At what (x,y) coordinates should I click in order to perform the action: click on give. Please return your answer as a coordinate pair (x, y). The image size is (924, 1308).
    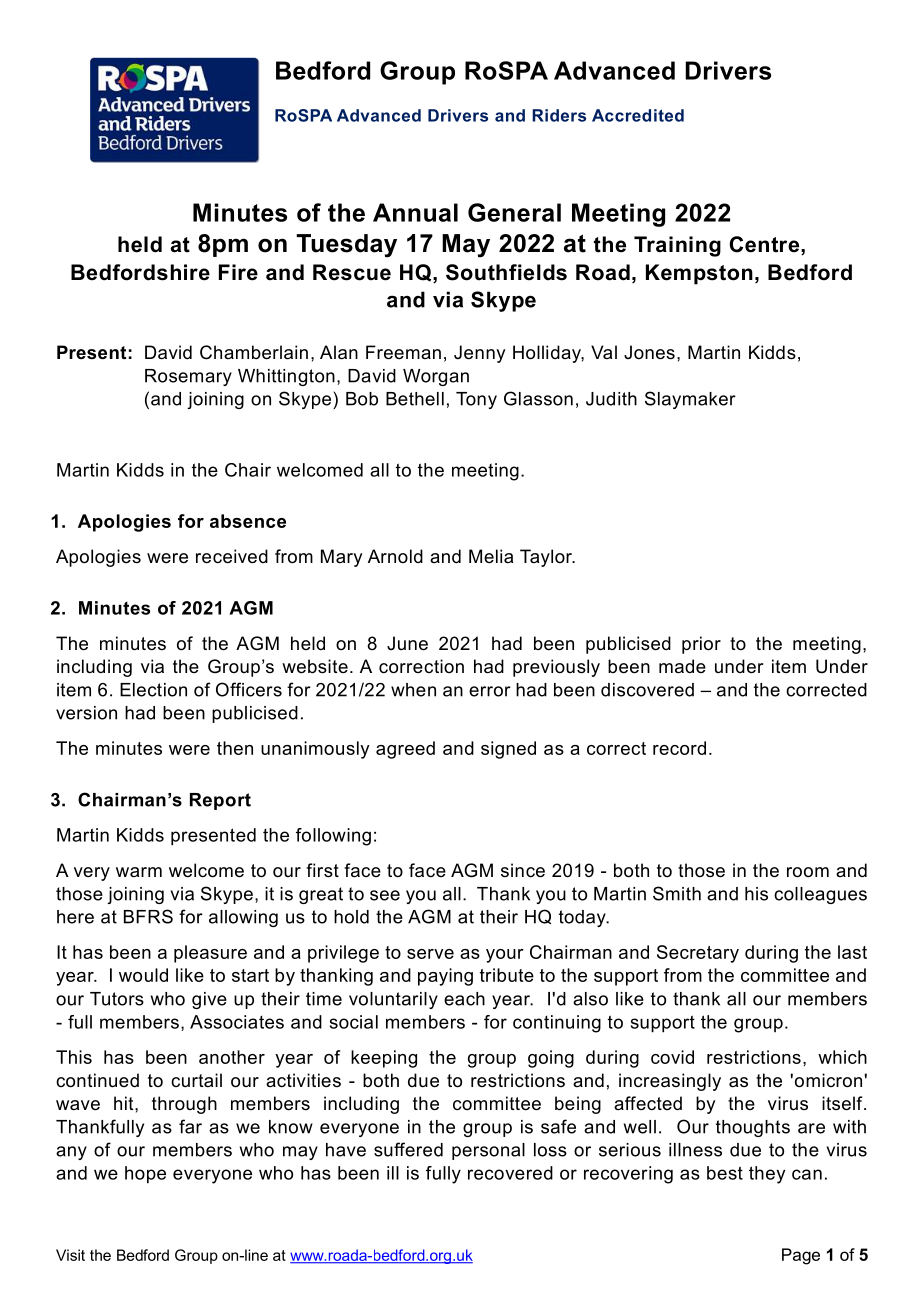
    Looking at the image, I should click on (209, 1000).
